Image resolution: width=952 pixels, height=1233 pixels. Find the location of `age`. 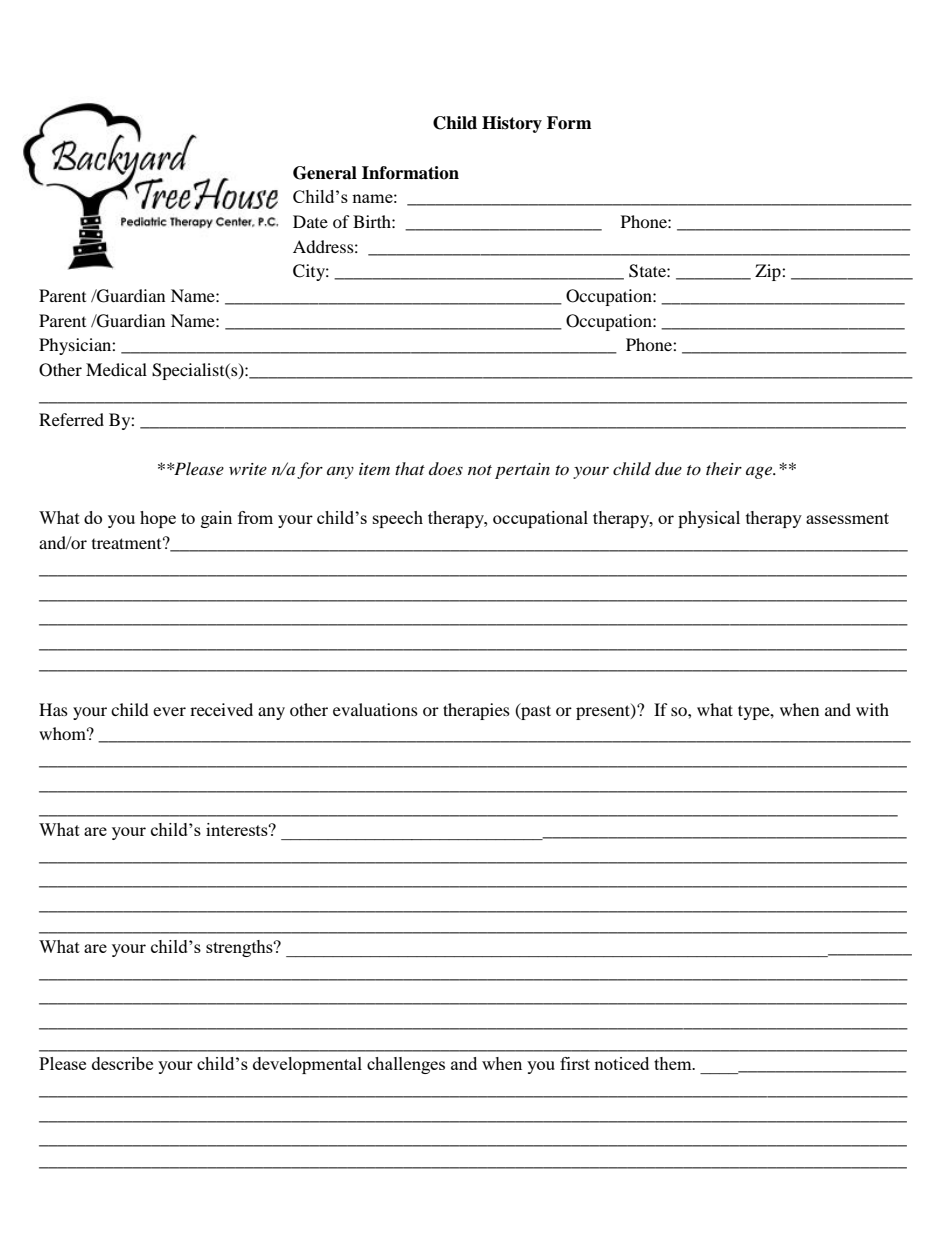

age is located at coordinates (760, 472).
